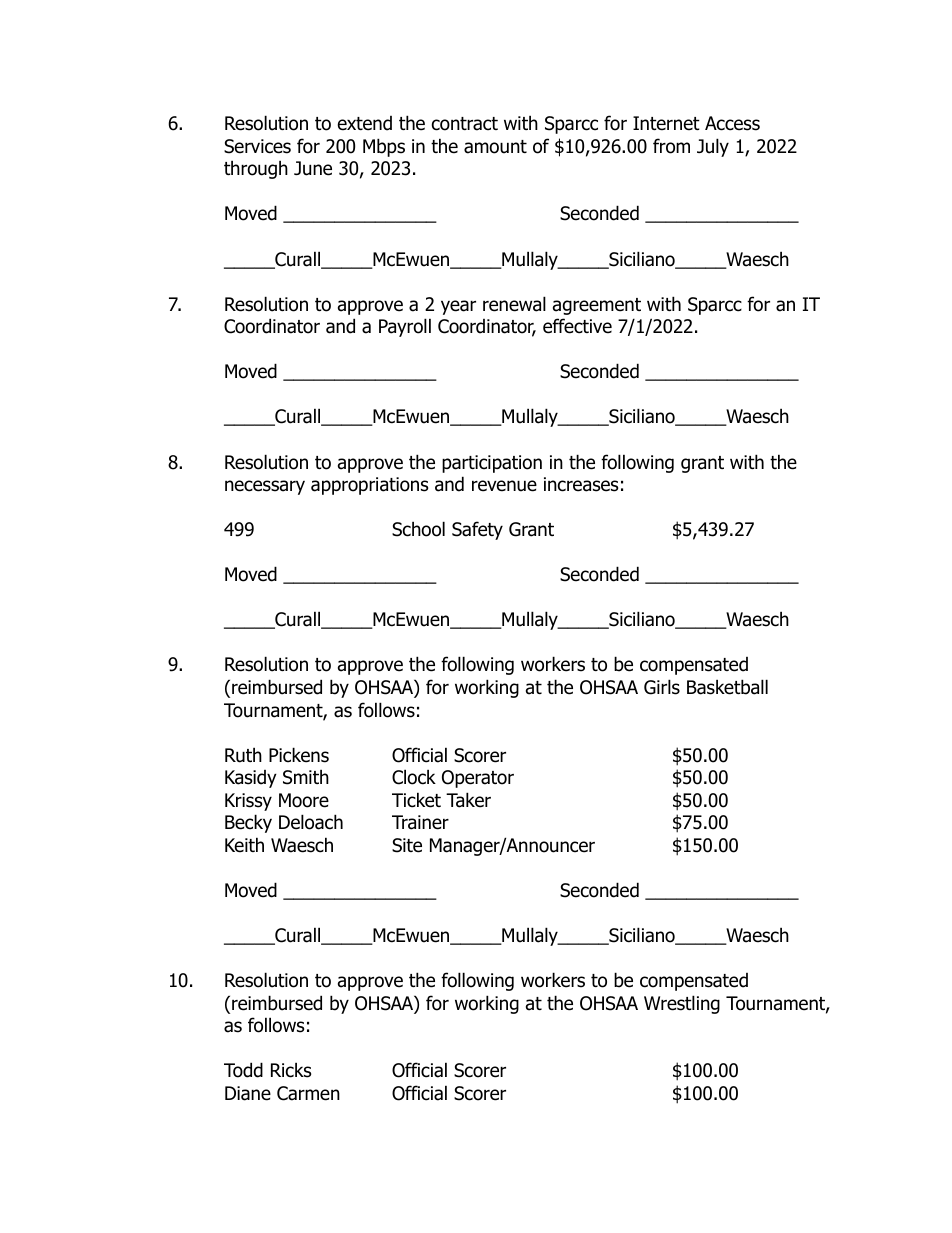  Describe the element at coordinates (662, 687) in the screenshot. I see `Girls` at that location.
